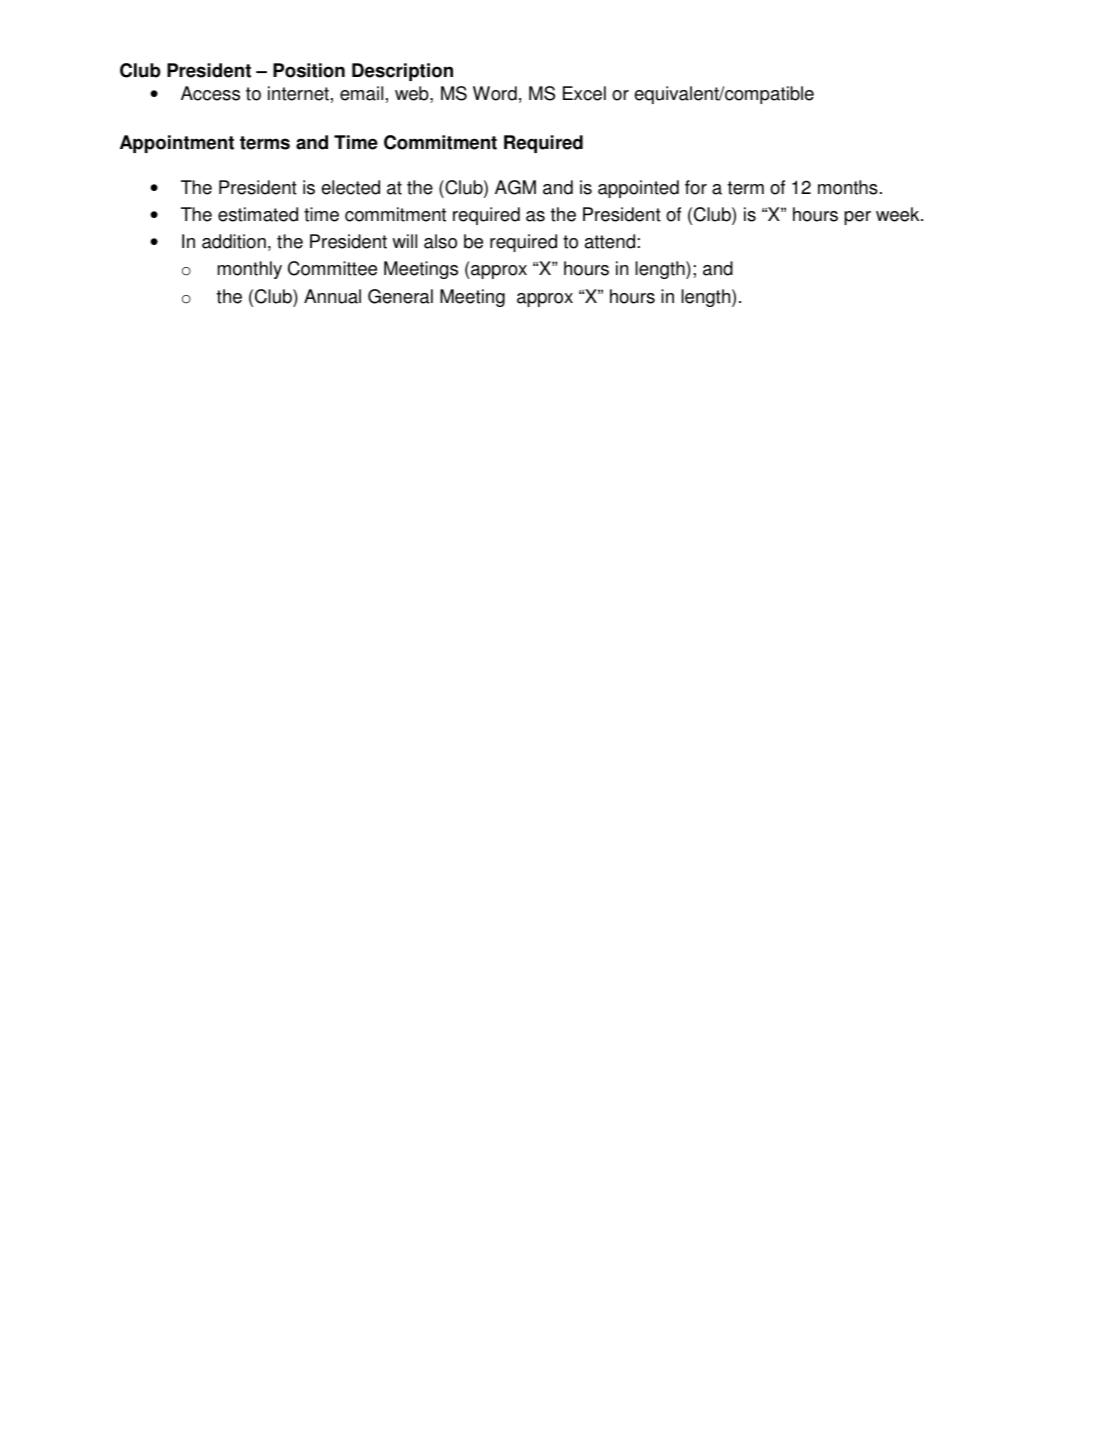 The width and height of the page is (1107, 1432). I want to click on per, so click(857, 218).
